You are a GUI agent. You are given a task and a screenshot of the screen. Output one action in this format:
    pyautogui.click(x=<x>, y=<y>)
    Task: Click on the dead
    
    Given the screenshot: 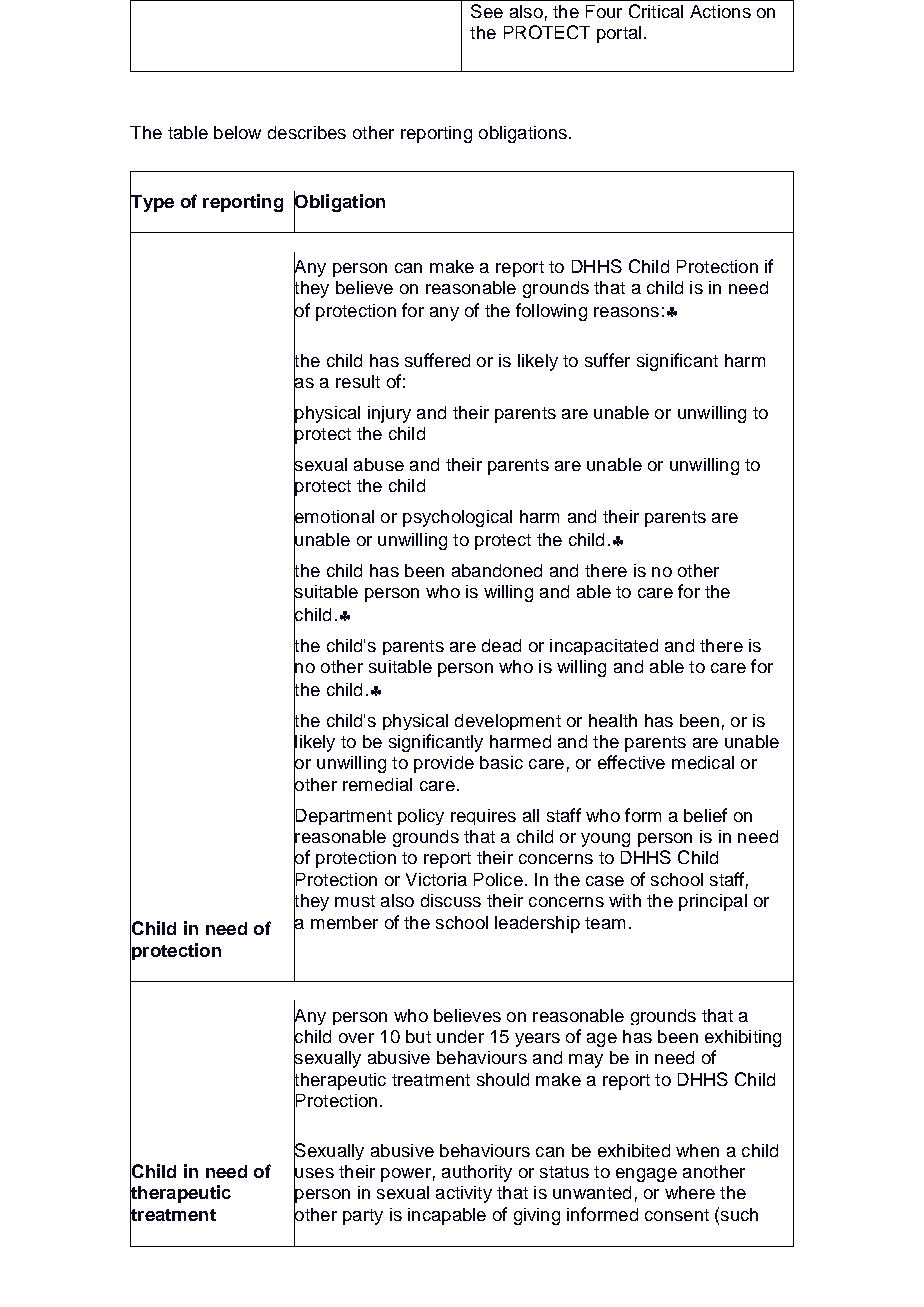 What is the action you would take?
    pyautogui.click(x=501, y=645)
